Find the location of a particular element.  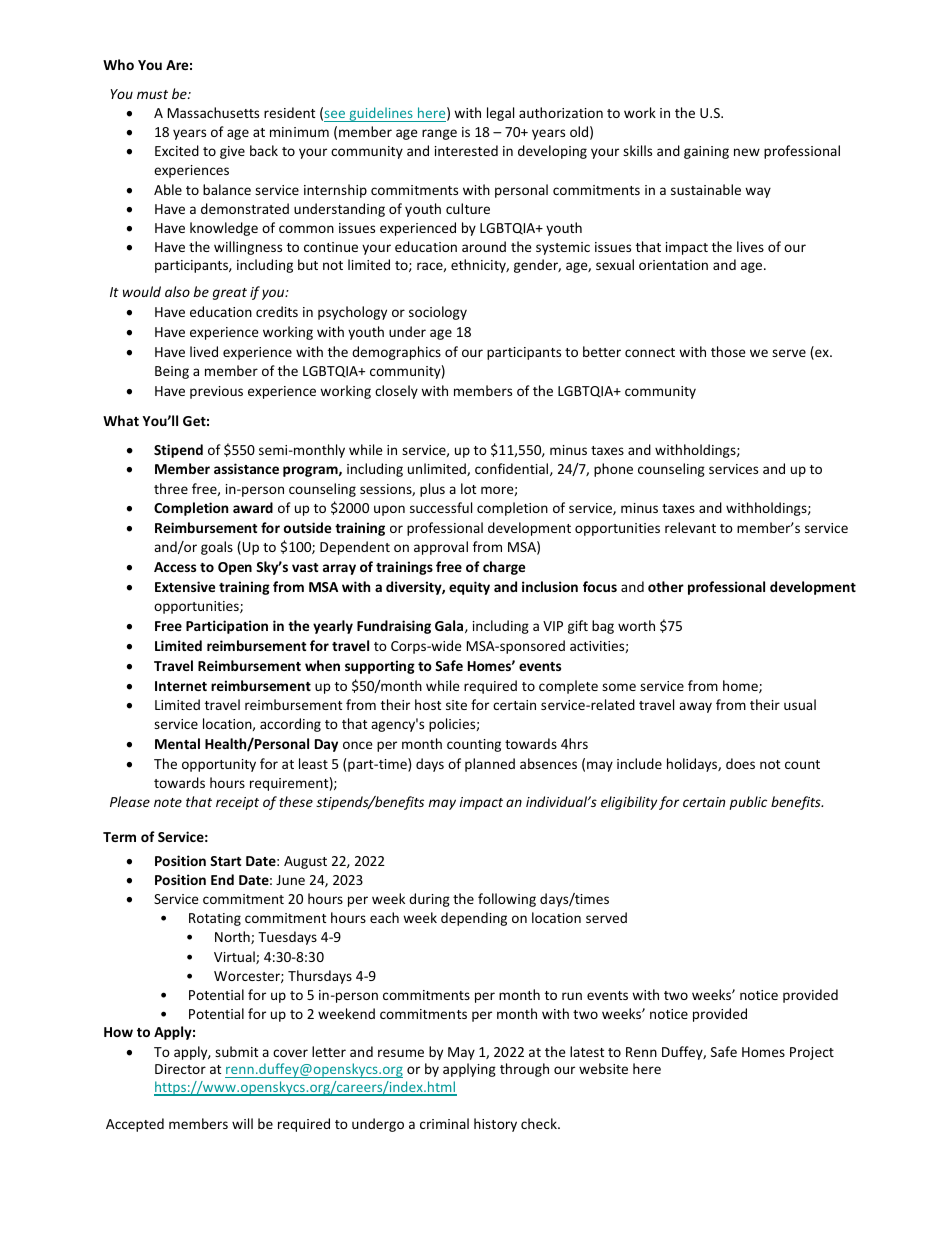

other is located at coordinates (666, 586).
